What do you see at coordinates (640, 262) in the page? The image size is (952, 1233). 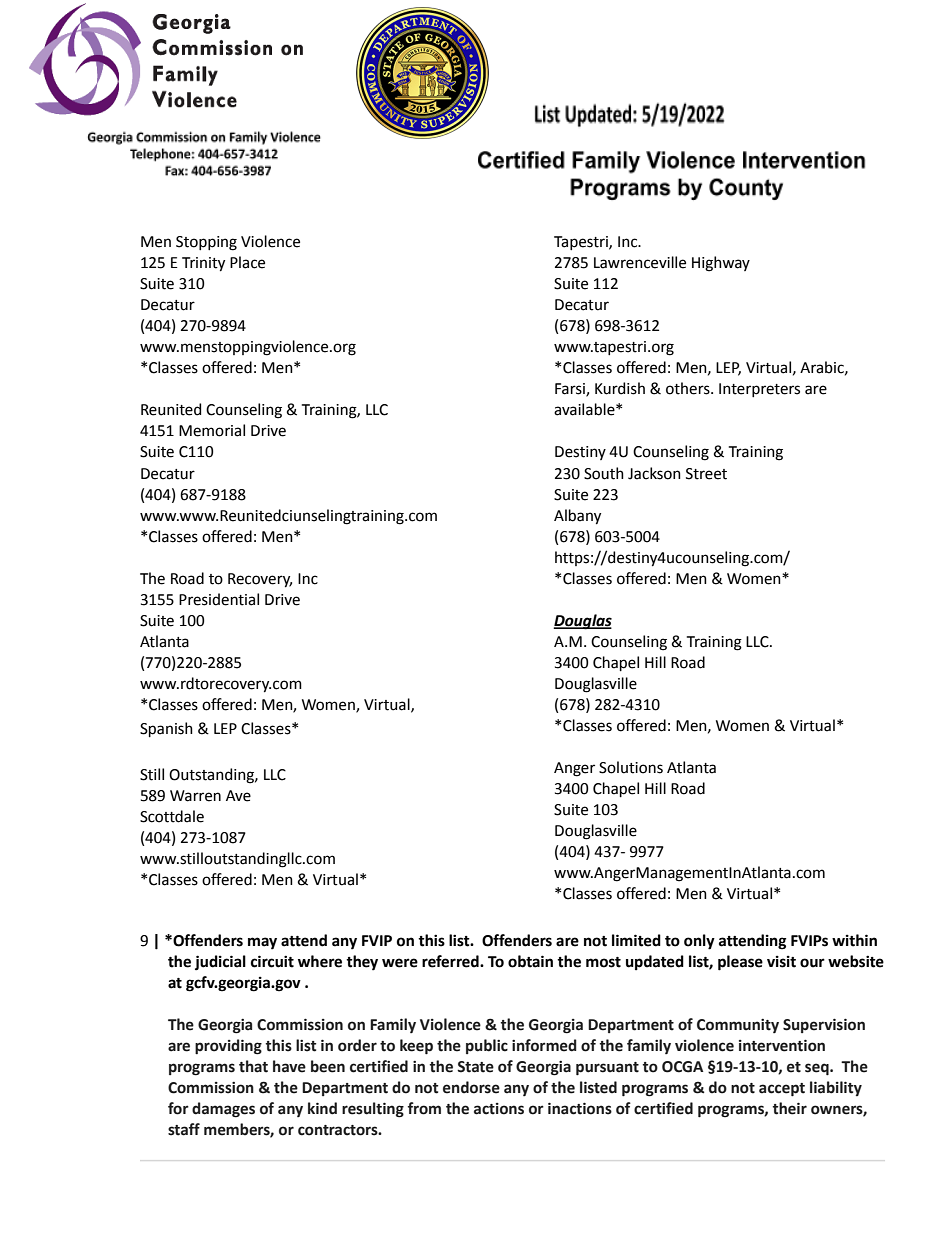 I see `Lawrenceville` at bounding box center [640, 262].
